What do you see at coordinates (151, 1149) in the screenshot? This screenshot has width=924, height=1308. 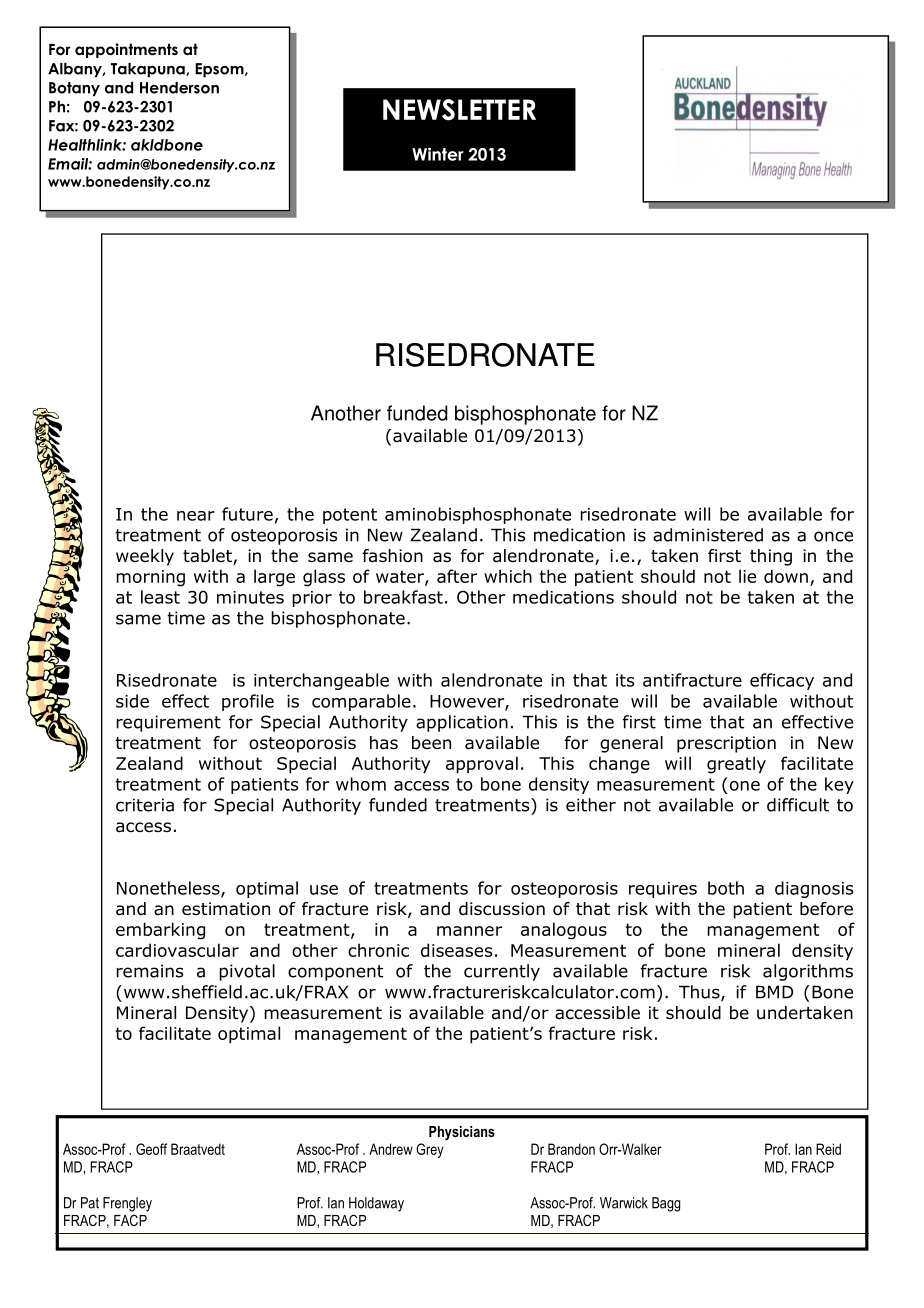 I see `Geoff` at bounding box center [151, 1149].
